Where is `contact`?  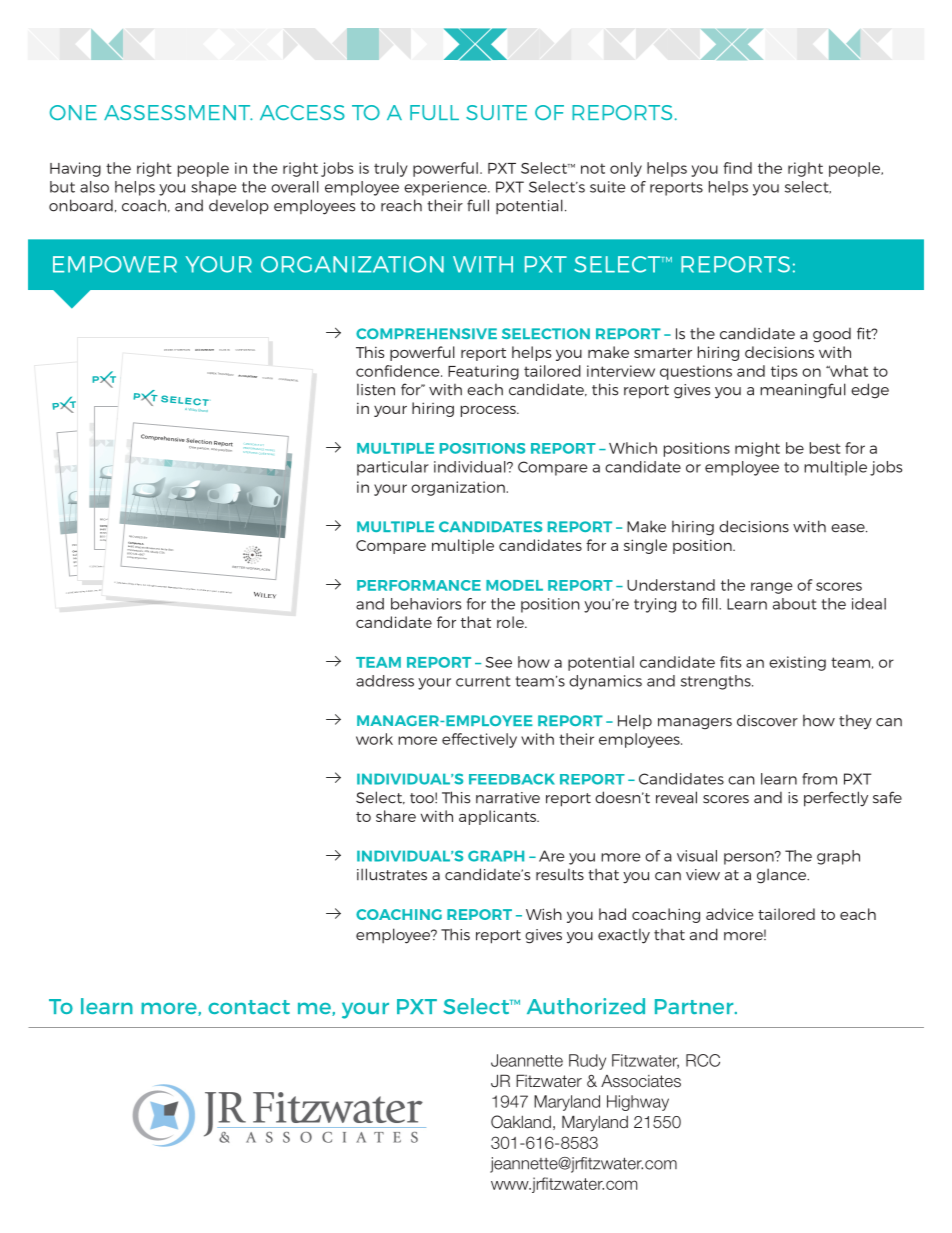
contact is located at coordinates (249, 1007).
